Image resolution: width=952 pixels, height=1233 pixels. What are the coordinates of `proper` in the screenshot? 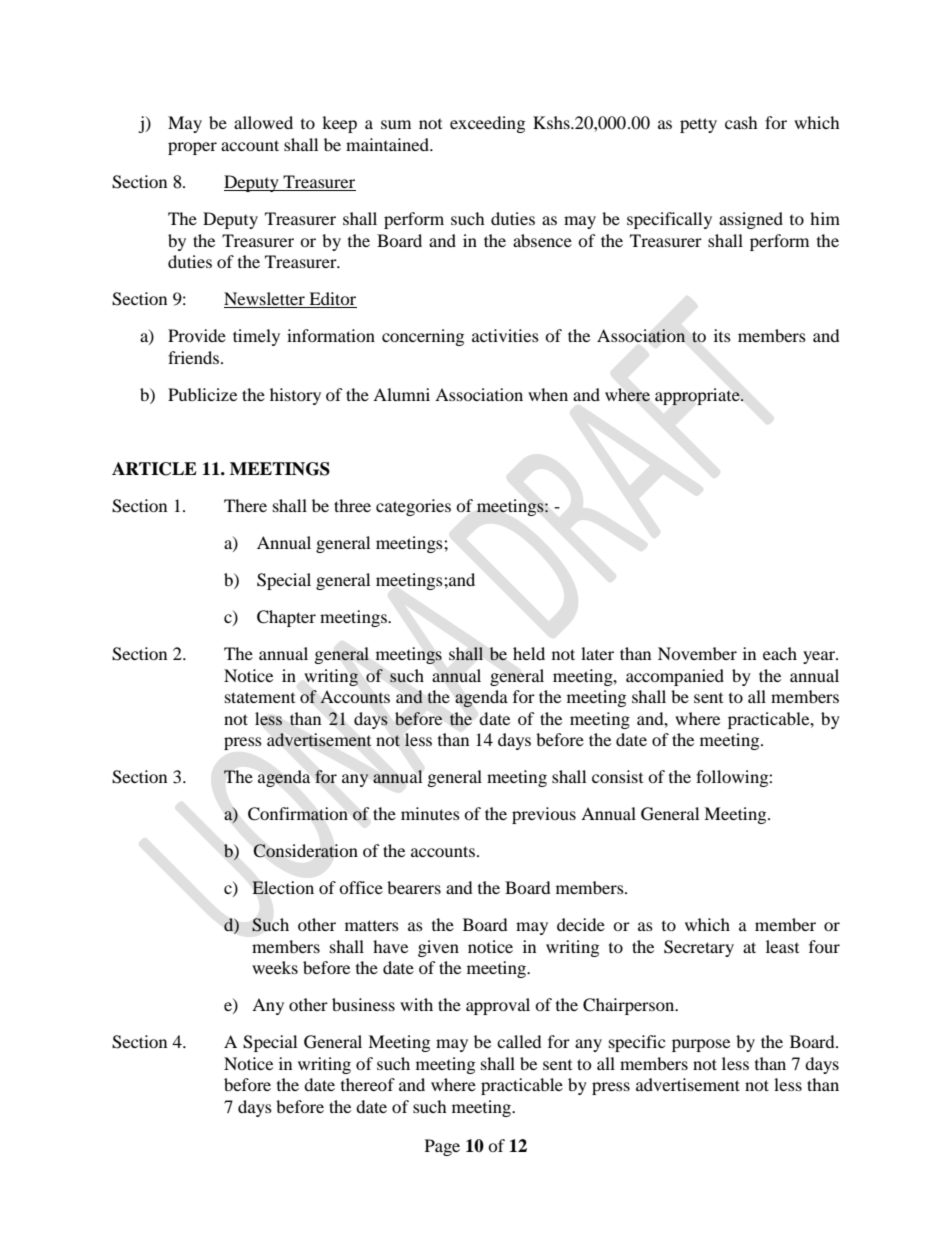 It's located at (192, 148).
